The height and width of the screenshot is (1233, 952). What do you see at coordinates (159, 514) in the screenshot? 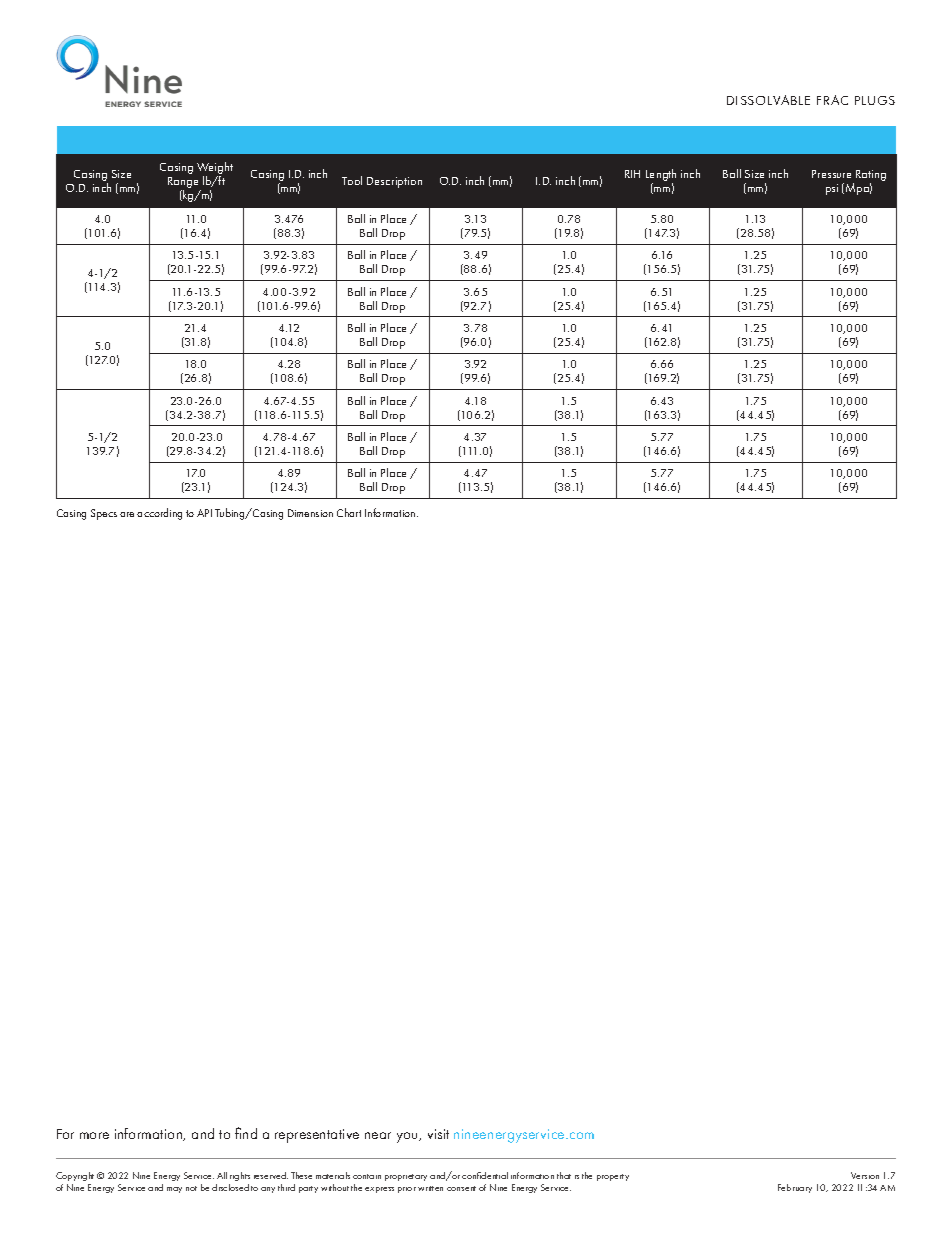
I see `according` at bounding box center [159, 514].
